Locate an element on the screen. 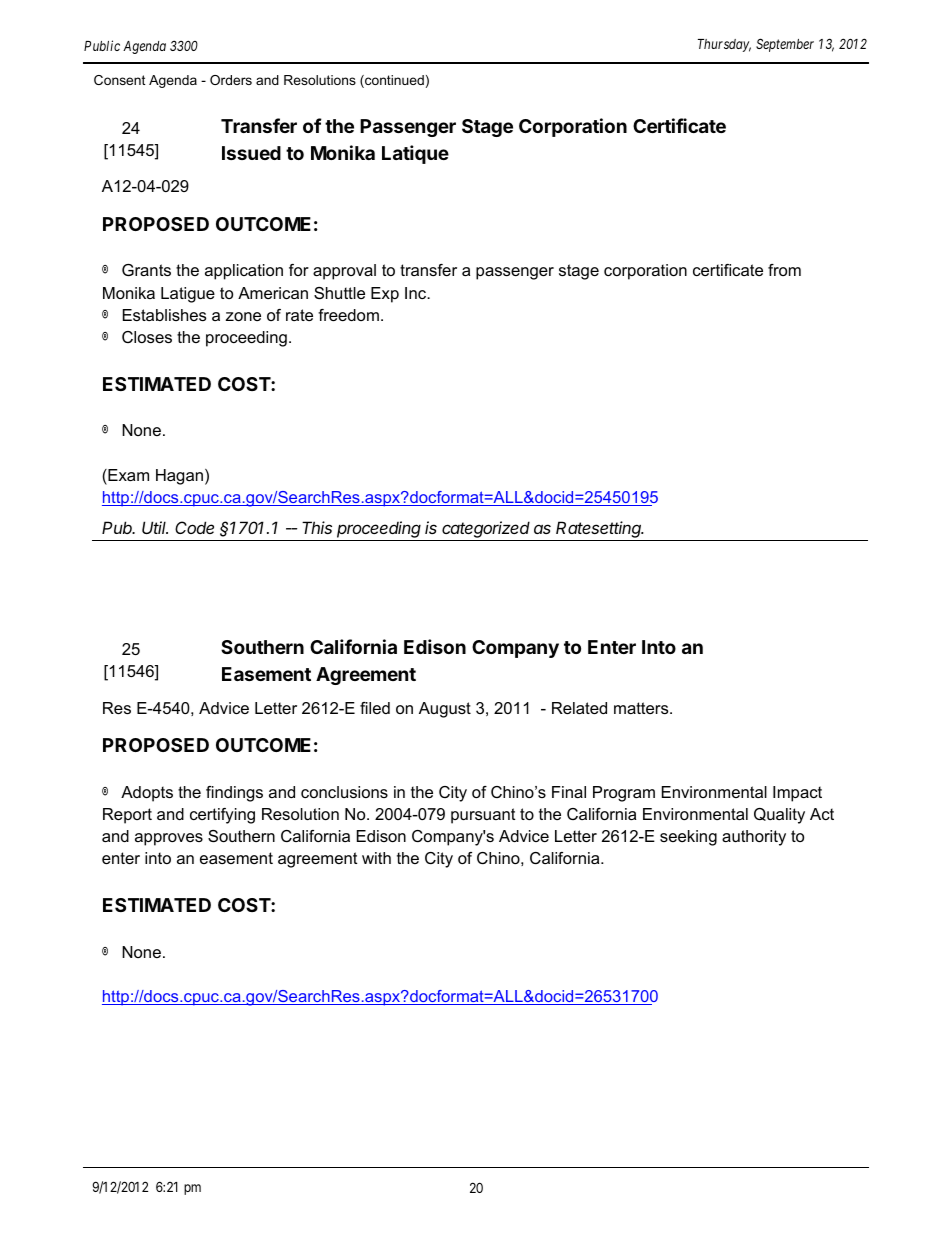 The width and height of the screenshot is (952, 1233). continued is located at coordinates (393, 81).
